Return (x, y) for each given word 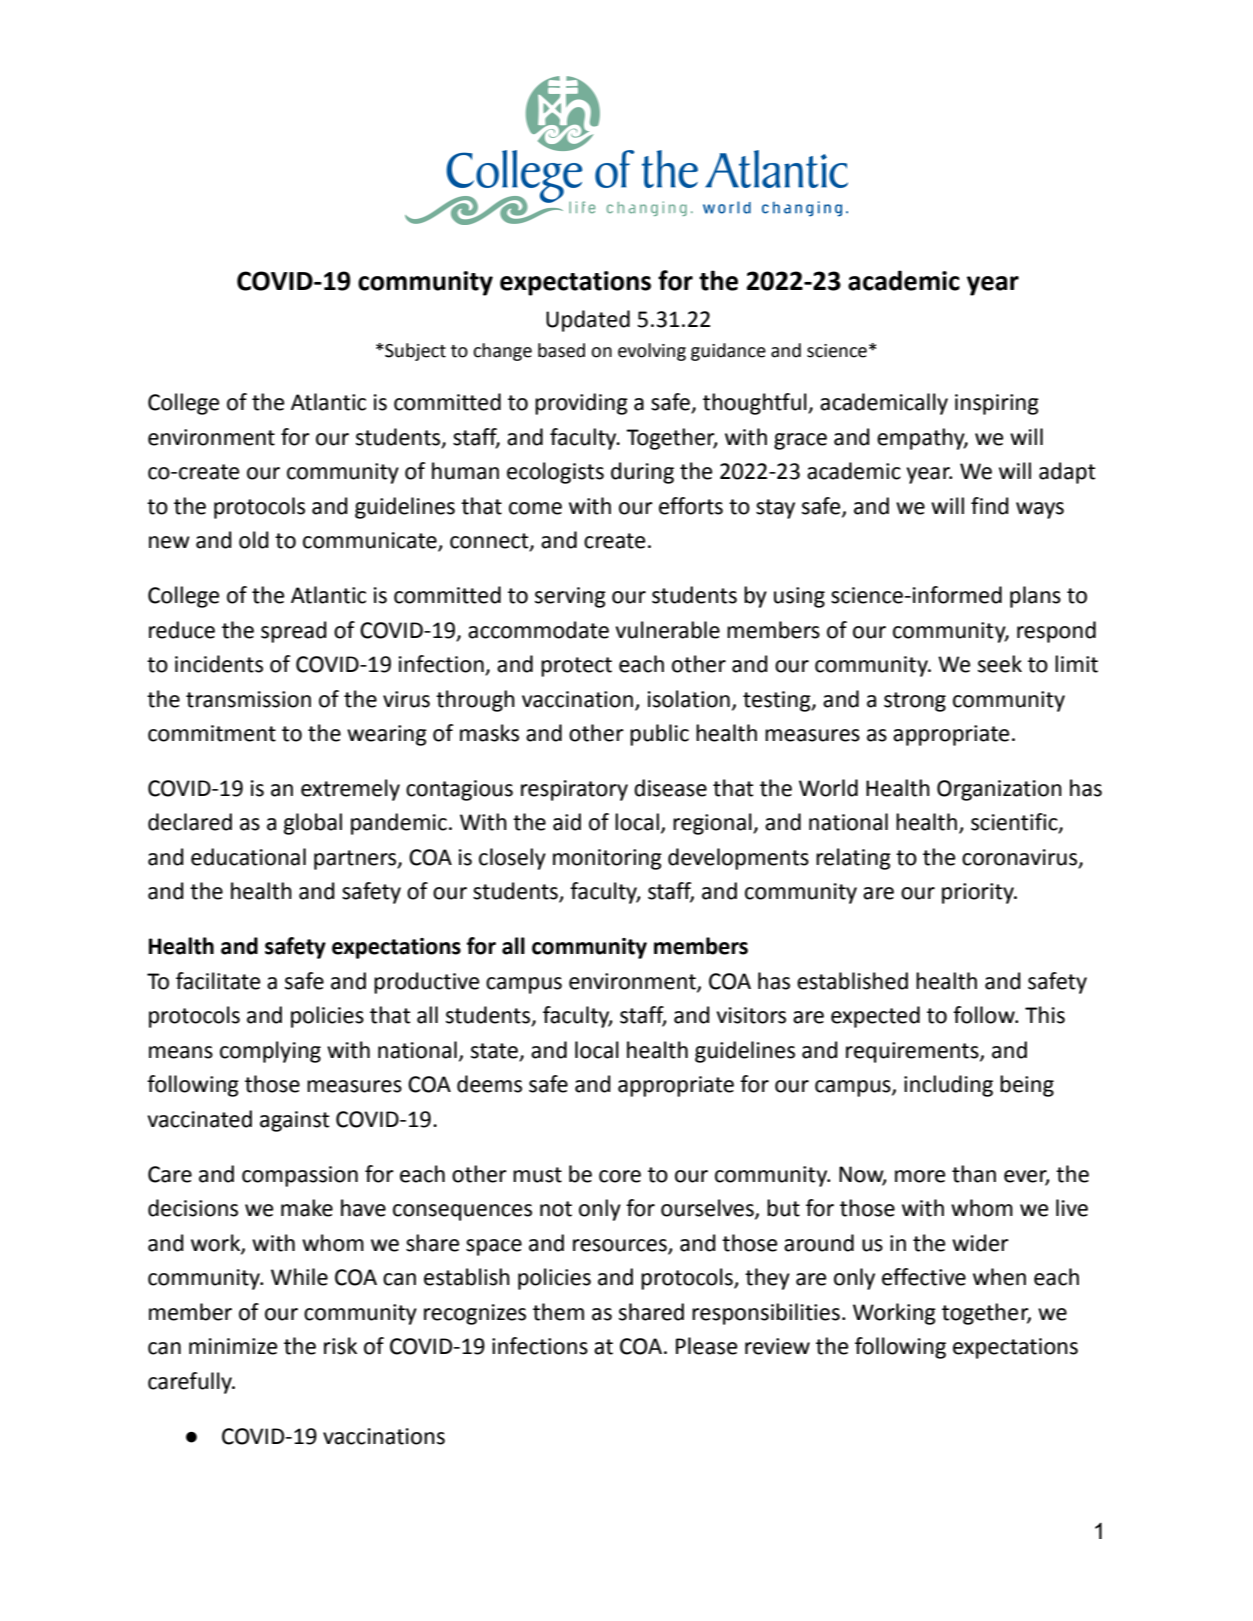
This (1045, 1015)
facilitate (218, 981)
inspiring (997, 404)
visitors (751, 1015)
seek (1000, 664)
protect (576, 667)
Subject (415, 352)
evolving (652, 352)
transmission (248, 699)
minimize (233, 1346)
